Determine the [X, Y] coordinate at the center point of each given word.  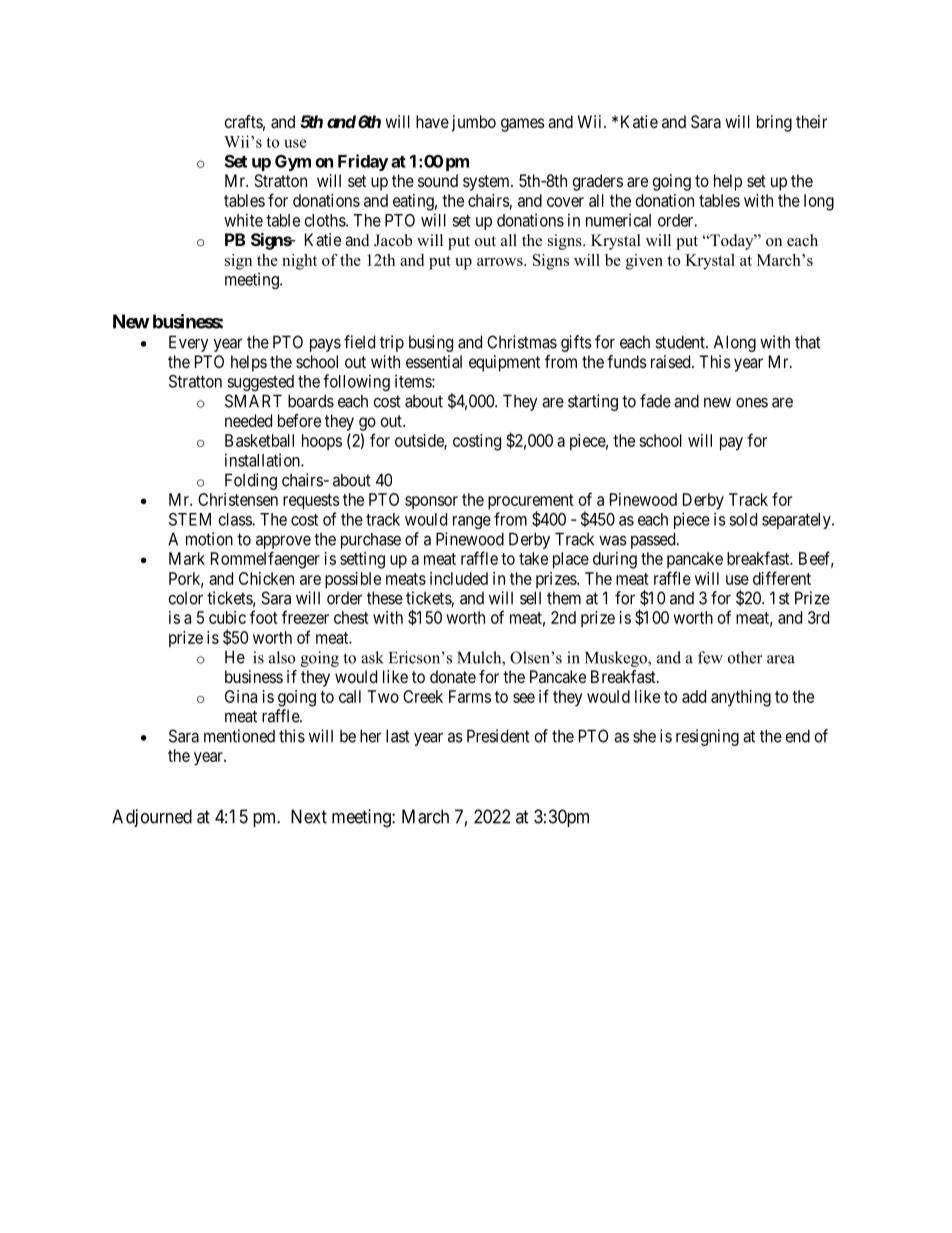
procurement [531, 503]
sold [743, 519]
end [798, 736]
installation [263, 460]
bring [774, 123]
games [523, 125]
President [498, 736]
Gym [293, 163]
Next [309, 816]
